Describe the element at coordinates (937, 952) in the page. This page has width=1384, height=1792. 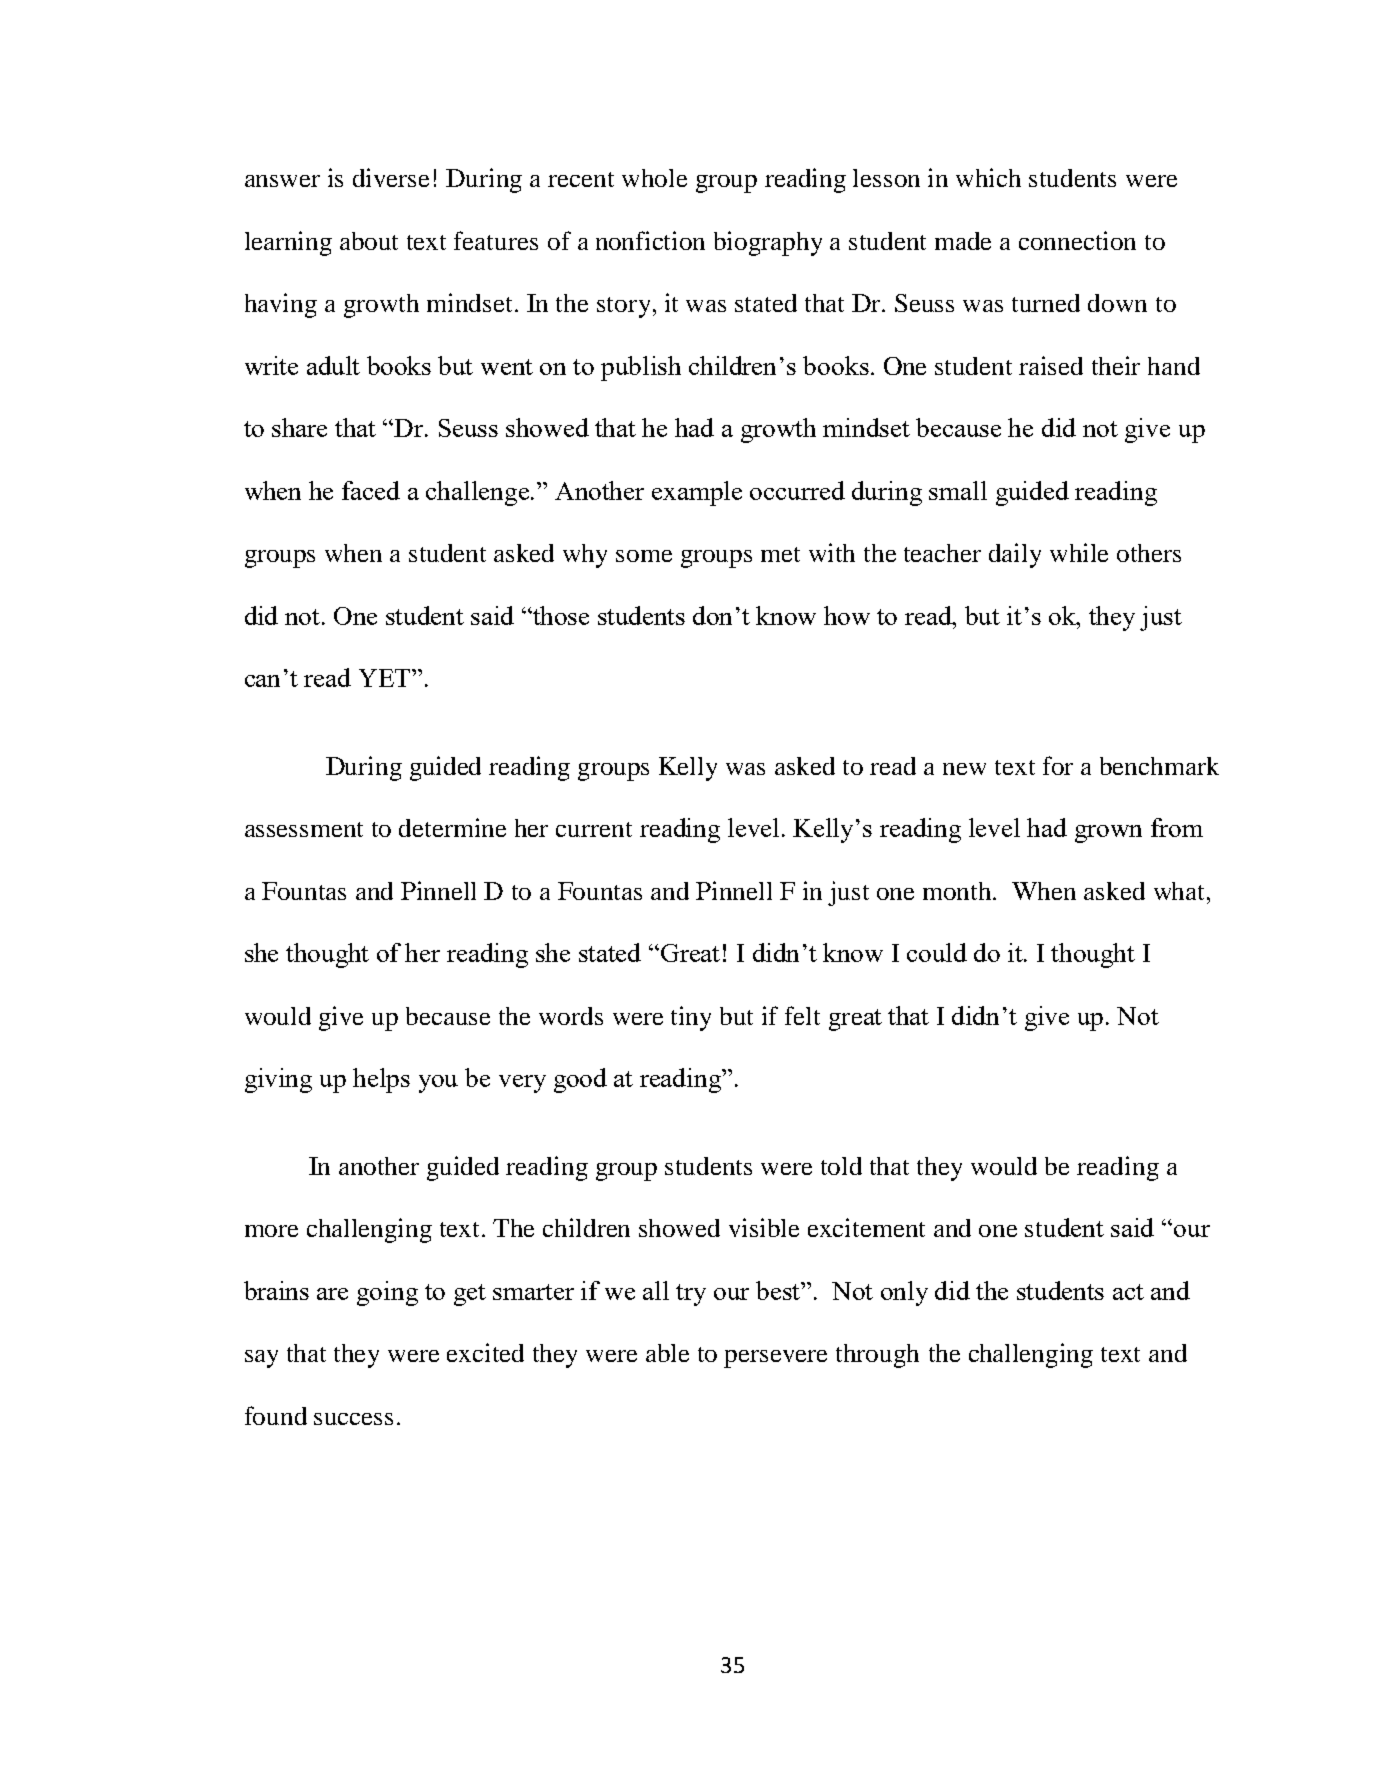
I see `could` at that location.
